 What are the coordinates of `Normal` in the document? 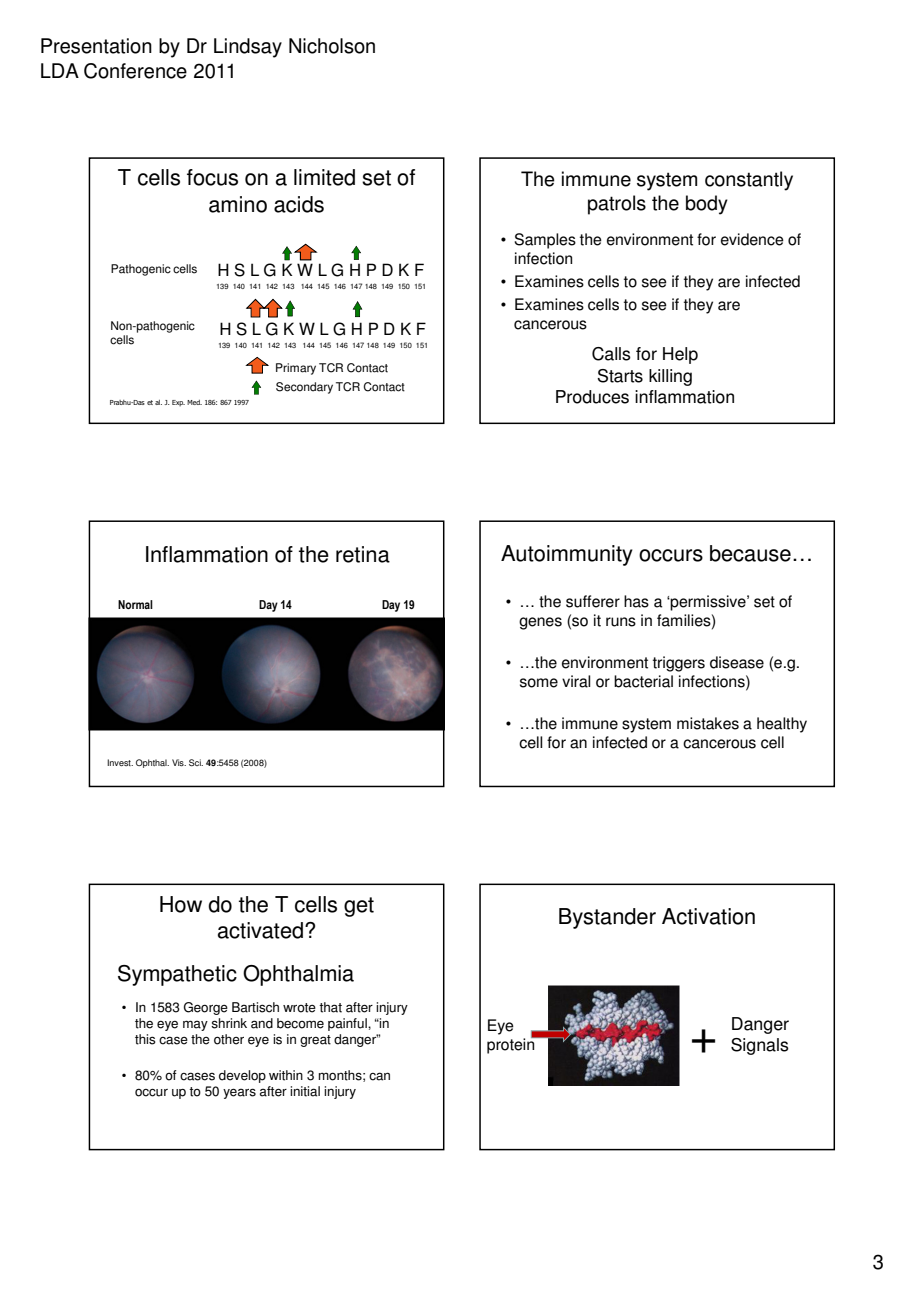 It's located at (135, 604).
